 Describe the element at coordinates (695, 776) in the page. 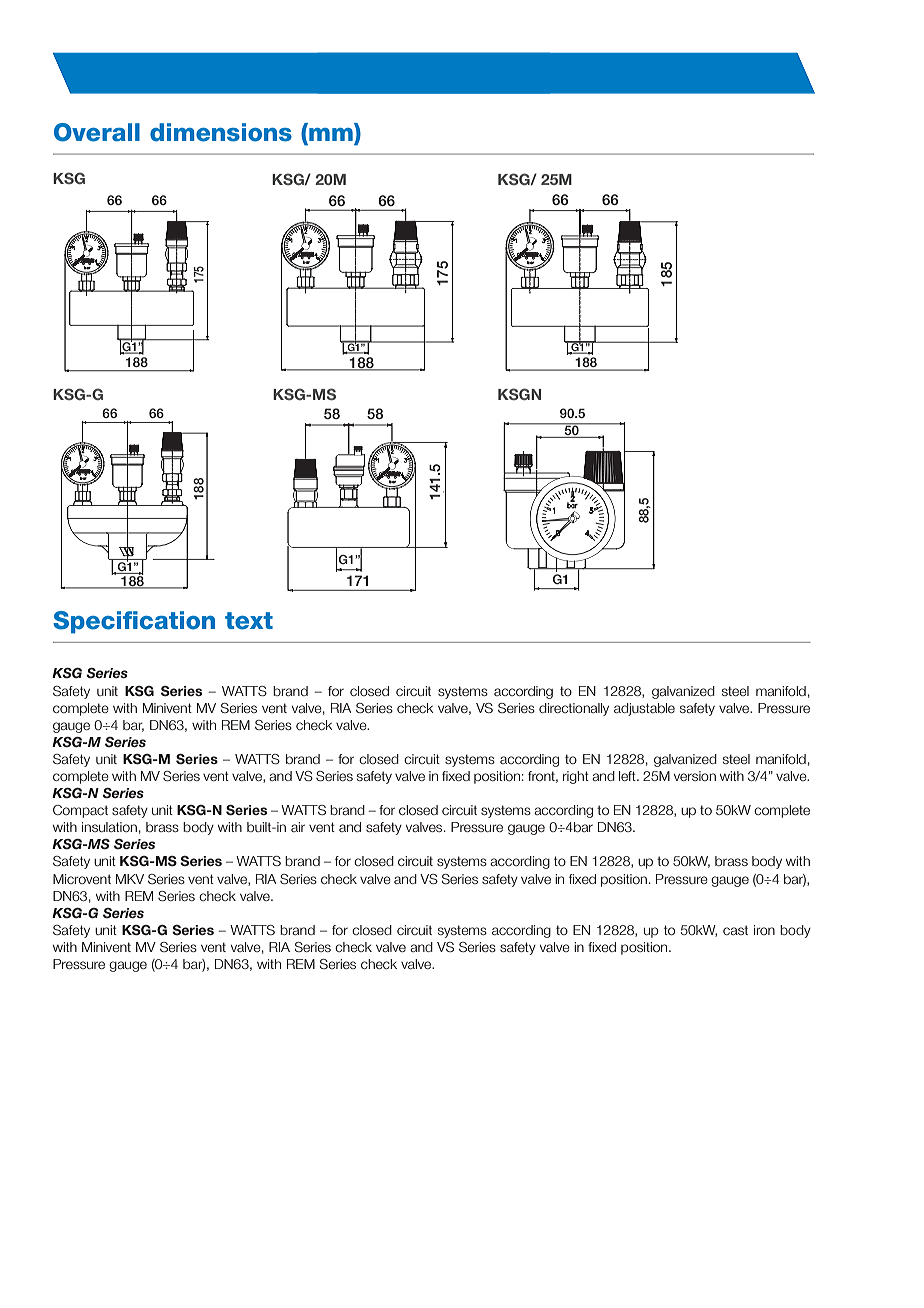

I see `version` at that location.
